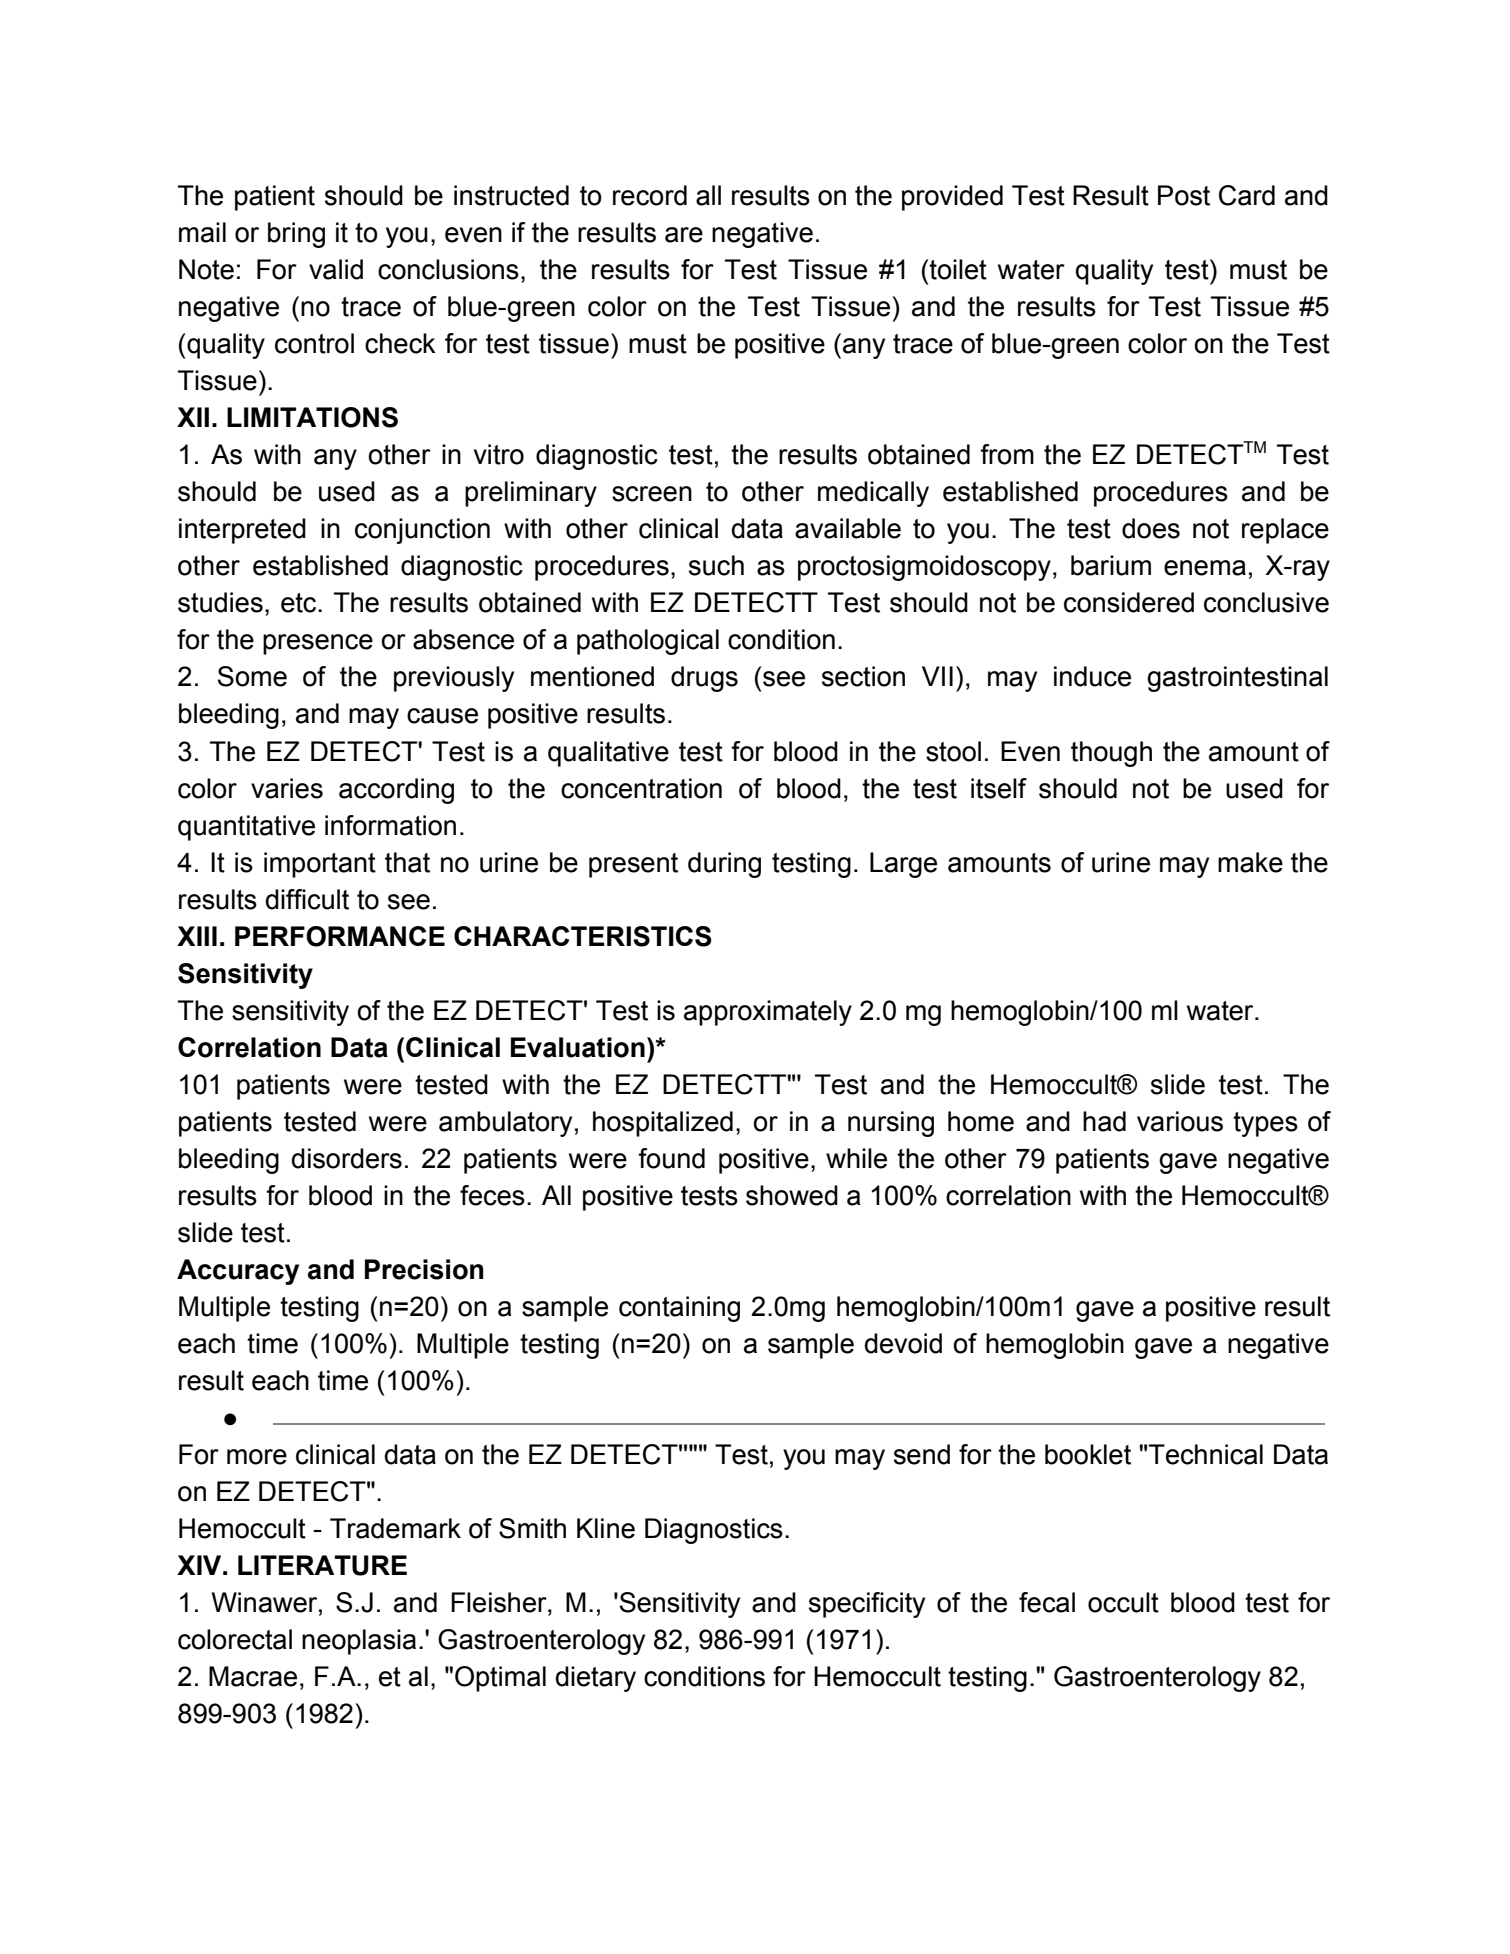 The width and height of the screenshot is (1510, 1954). What do you see at coordinates (1047, 1602) in the screenshot?
I see `fecal` at bounding box center [1047, 1602].
